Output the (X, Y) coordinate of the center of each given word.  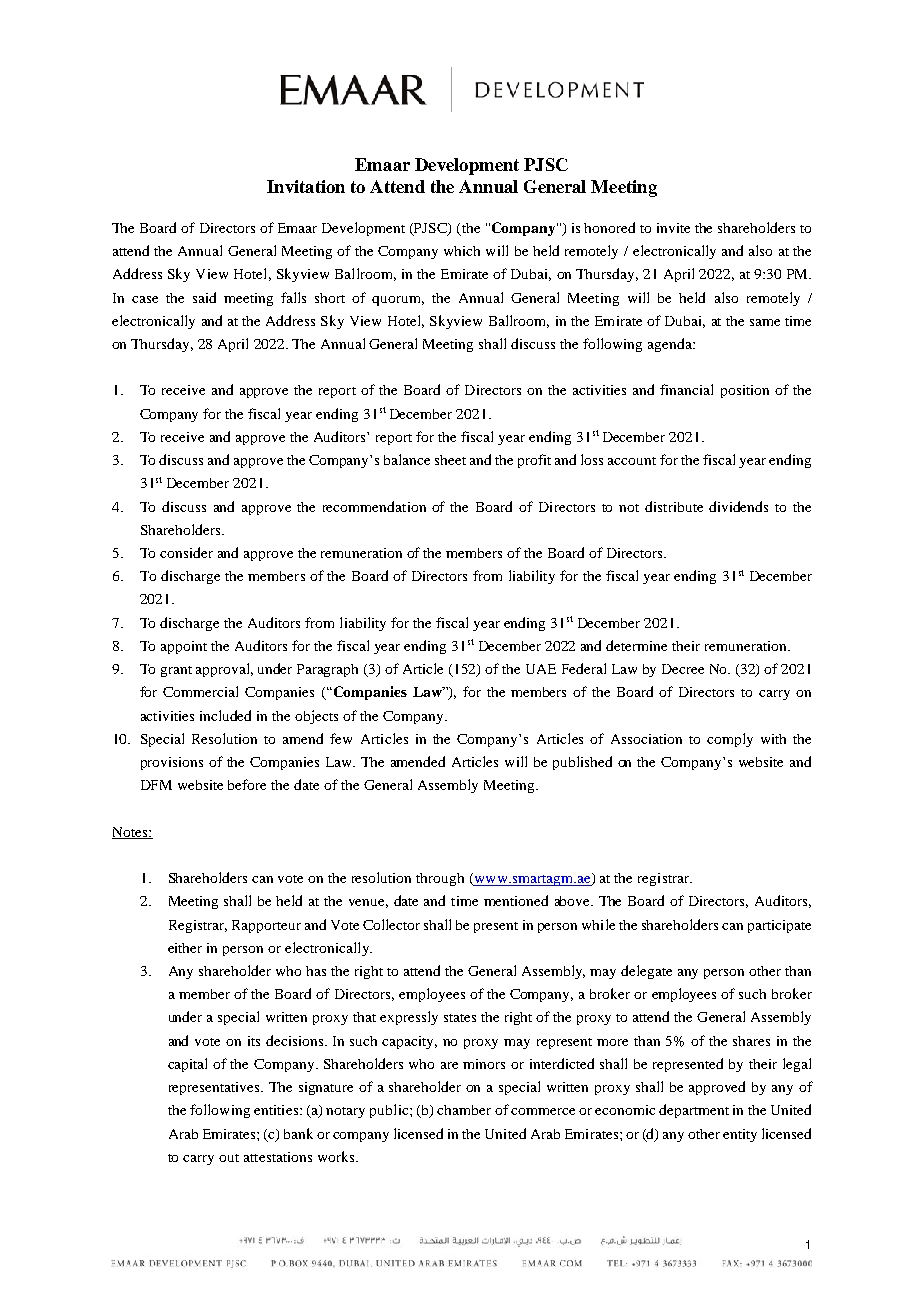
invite (673, 228)
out (229, 1158)
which (462, 251)
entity (740, 1135)
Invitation (306, 186)
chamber (464, 1110)
